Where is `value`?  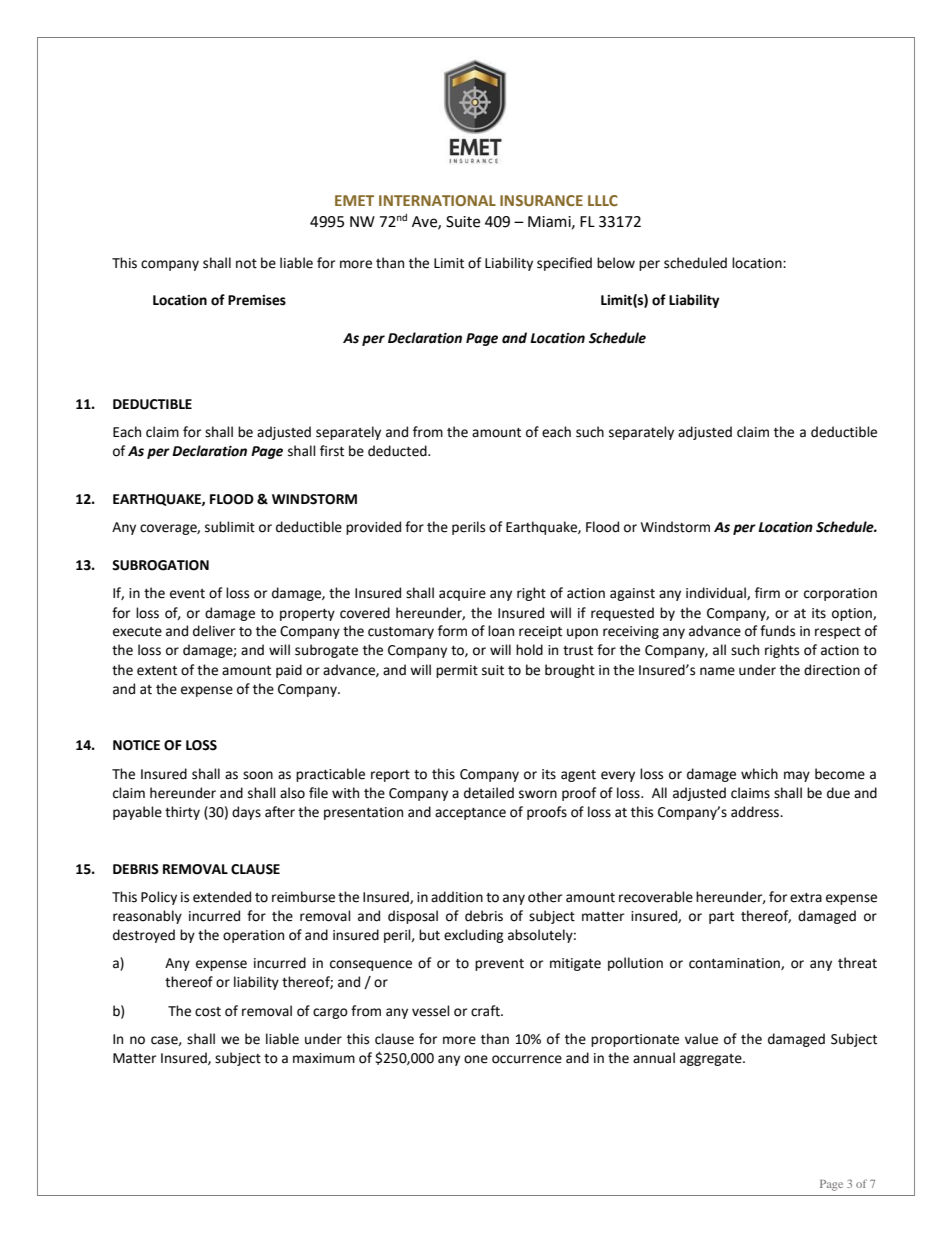
value is located at coordinates (701, 1039).
